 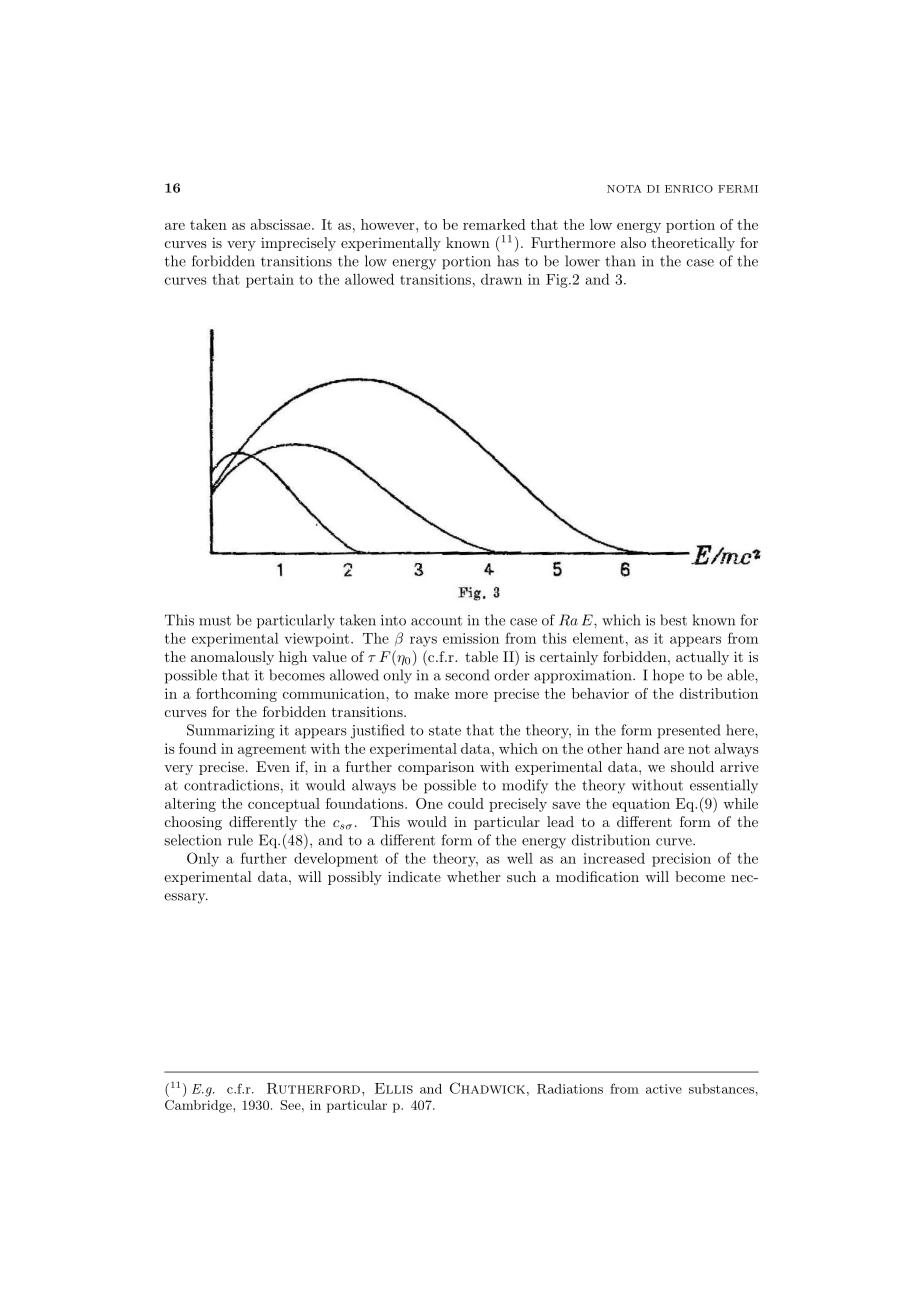 What do you see at coordinates (702, 658) in the image?
I see `actually` at bounding box center [702, 658].
